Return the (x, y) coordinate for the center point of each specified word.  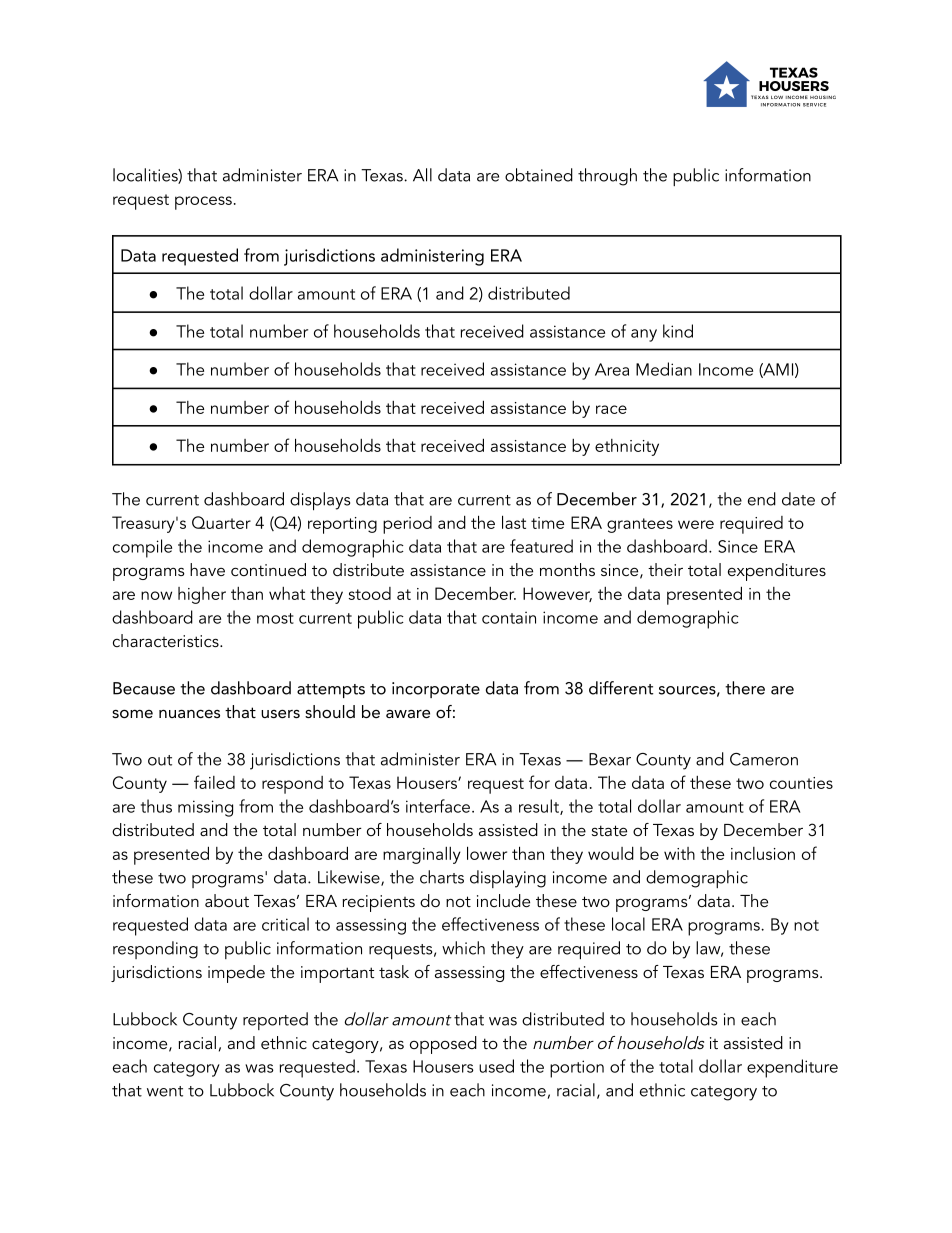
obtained (539, 175)
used (496, 1066)
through (607, 177)
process (203, 203)
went (165, 1091)
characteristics (167, 640)
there (745, 688)
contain (509, 617)
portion (577, 1069)
